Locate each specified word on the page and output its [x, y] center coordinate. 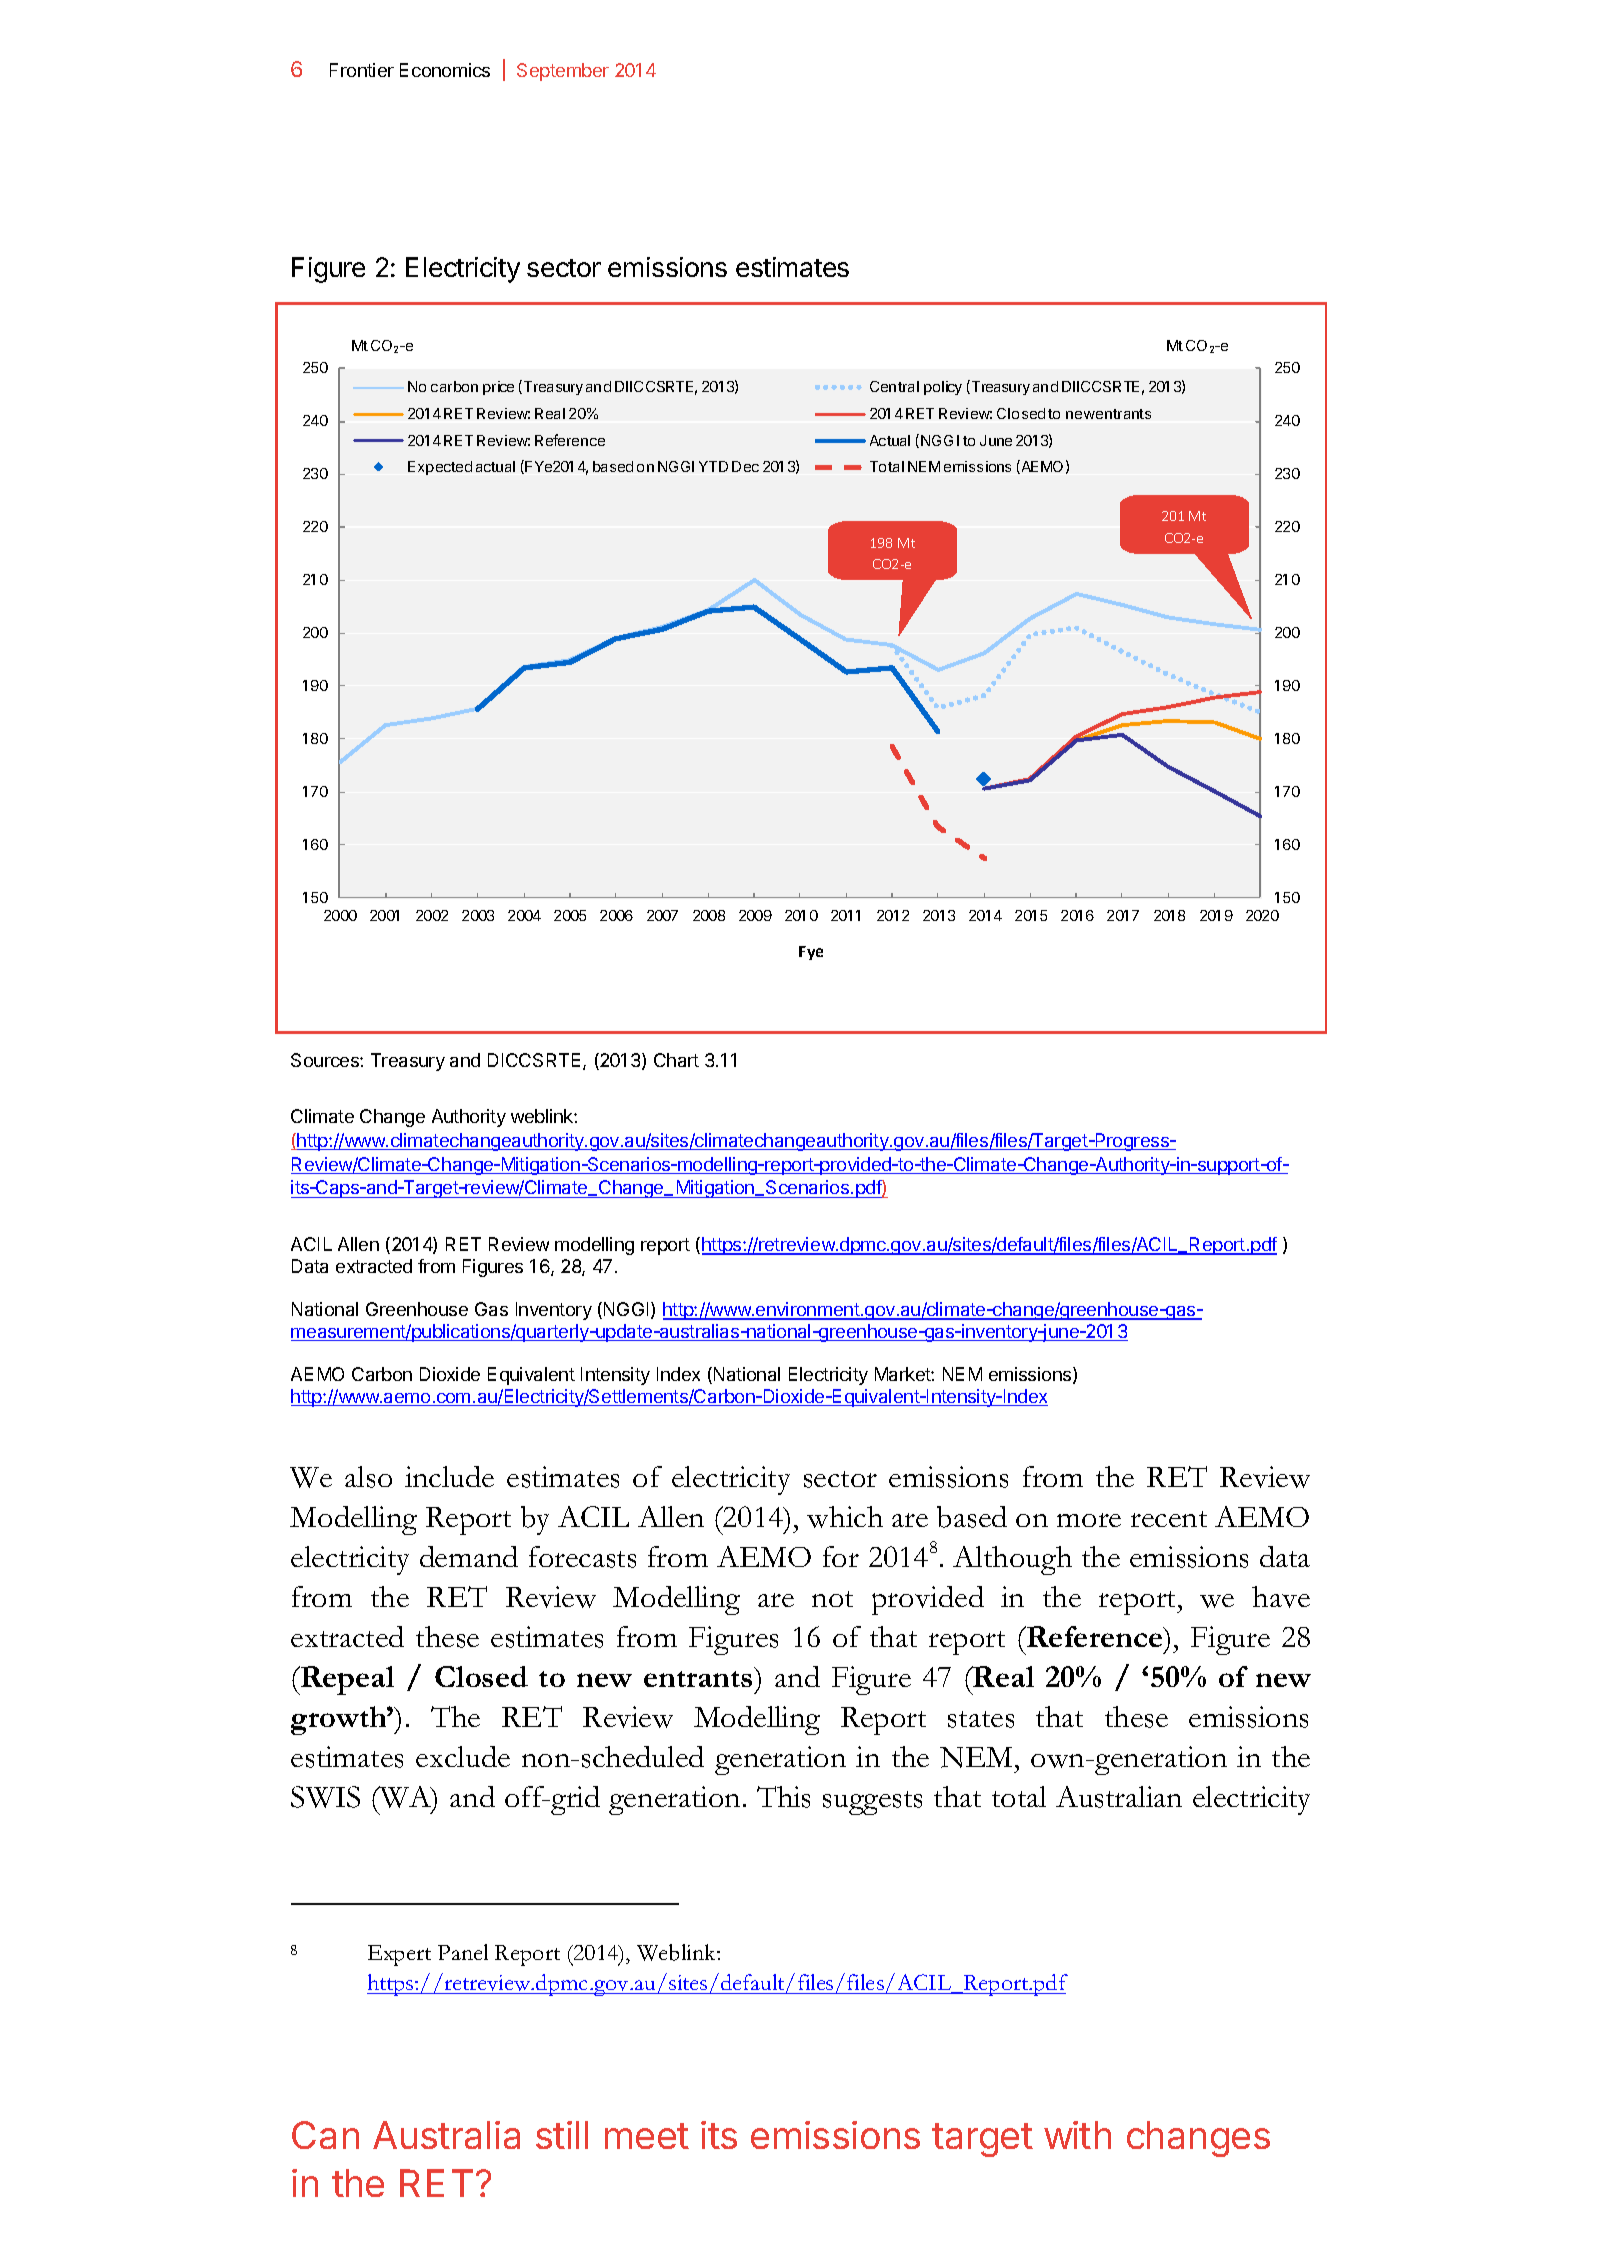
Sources [326, 1060]
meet [647, 2136]
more [1089, 1520]
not [832, 1599]
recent [1169, 1519]
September [563, 72]
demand [469, 1556]
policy [943, 388]
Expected [440, 468]
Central [894, 386]
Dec [745, 466]
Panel [463, 1952]
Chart [676, 1060]
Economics [445, 70]
